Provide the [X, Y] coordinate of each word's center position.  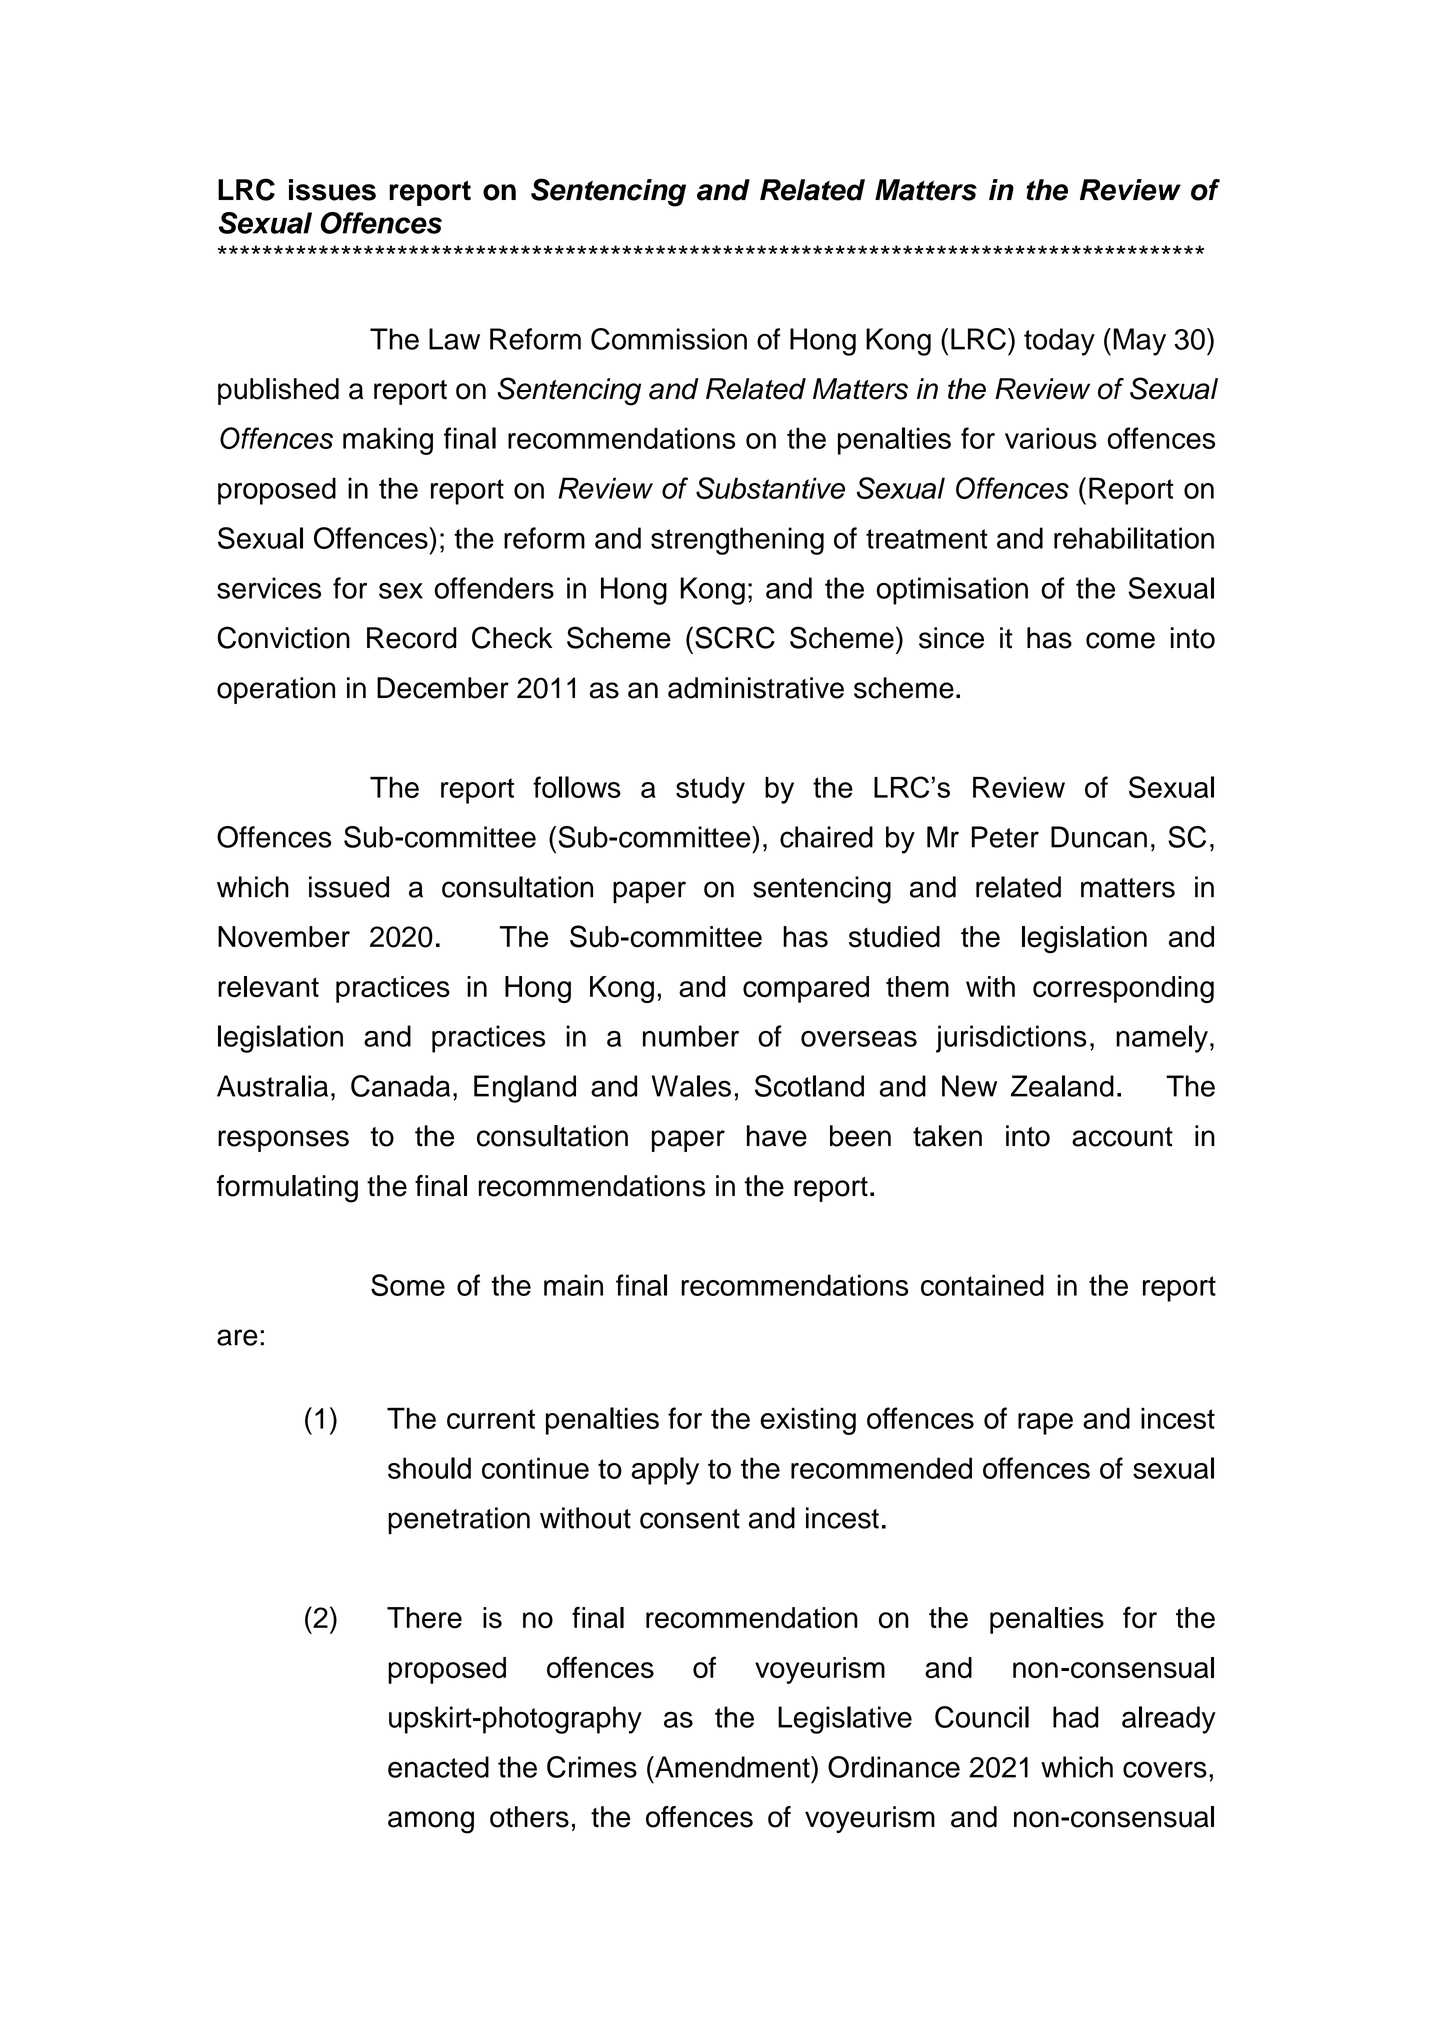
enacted [438, 1767]
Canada [400, 1086]
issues [332, 190]
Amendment [732, 1767]
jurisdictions [1011, 1039]
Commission [669, 339]
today [1059, 342]
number [691, 1036]
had [1075, 1717]
